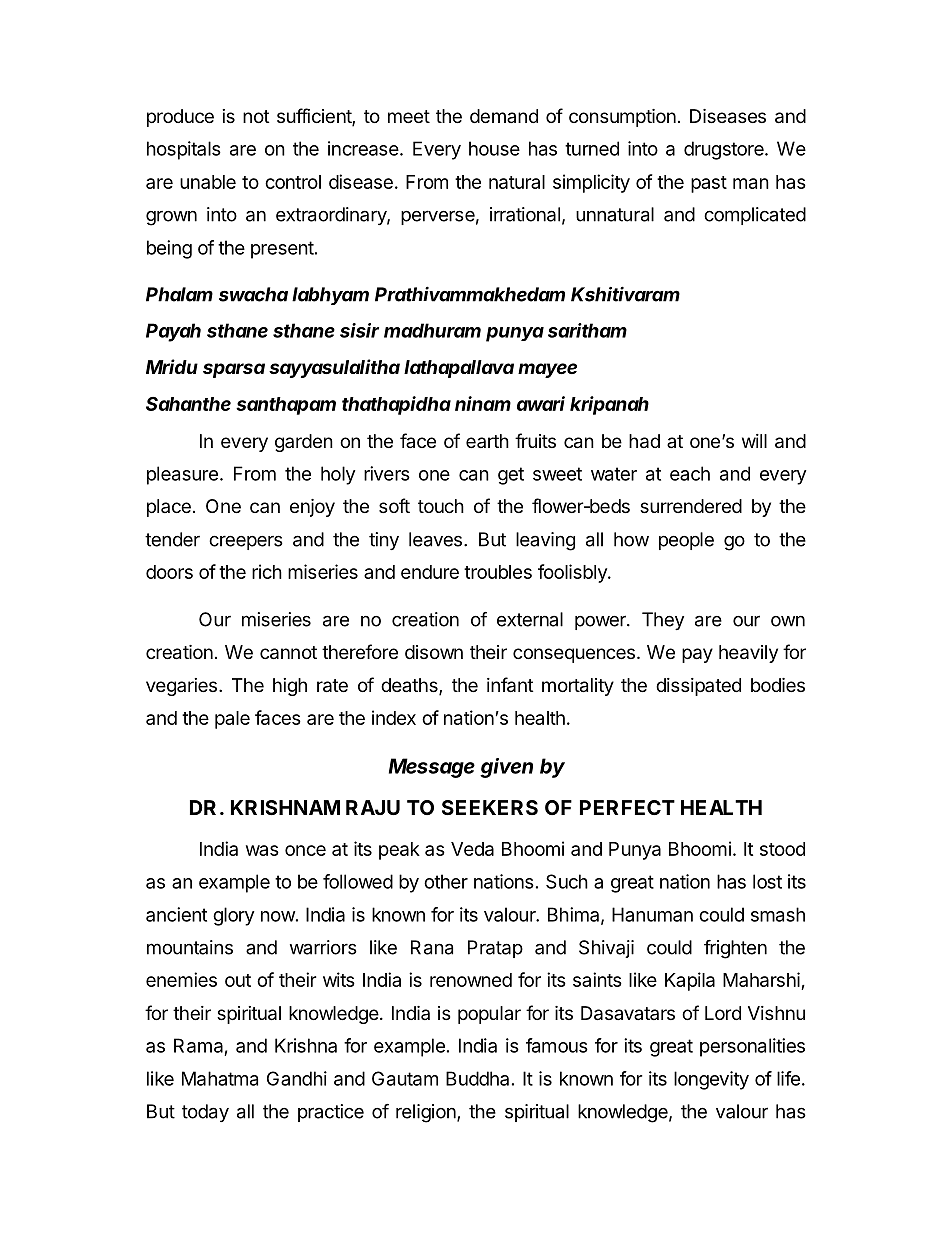 This image has height=1233, width=952. Describe the element at coordinates (530, 619) in the image. I see `external` at that location.
